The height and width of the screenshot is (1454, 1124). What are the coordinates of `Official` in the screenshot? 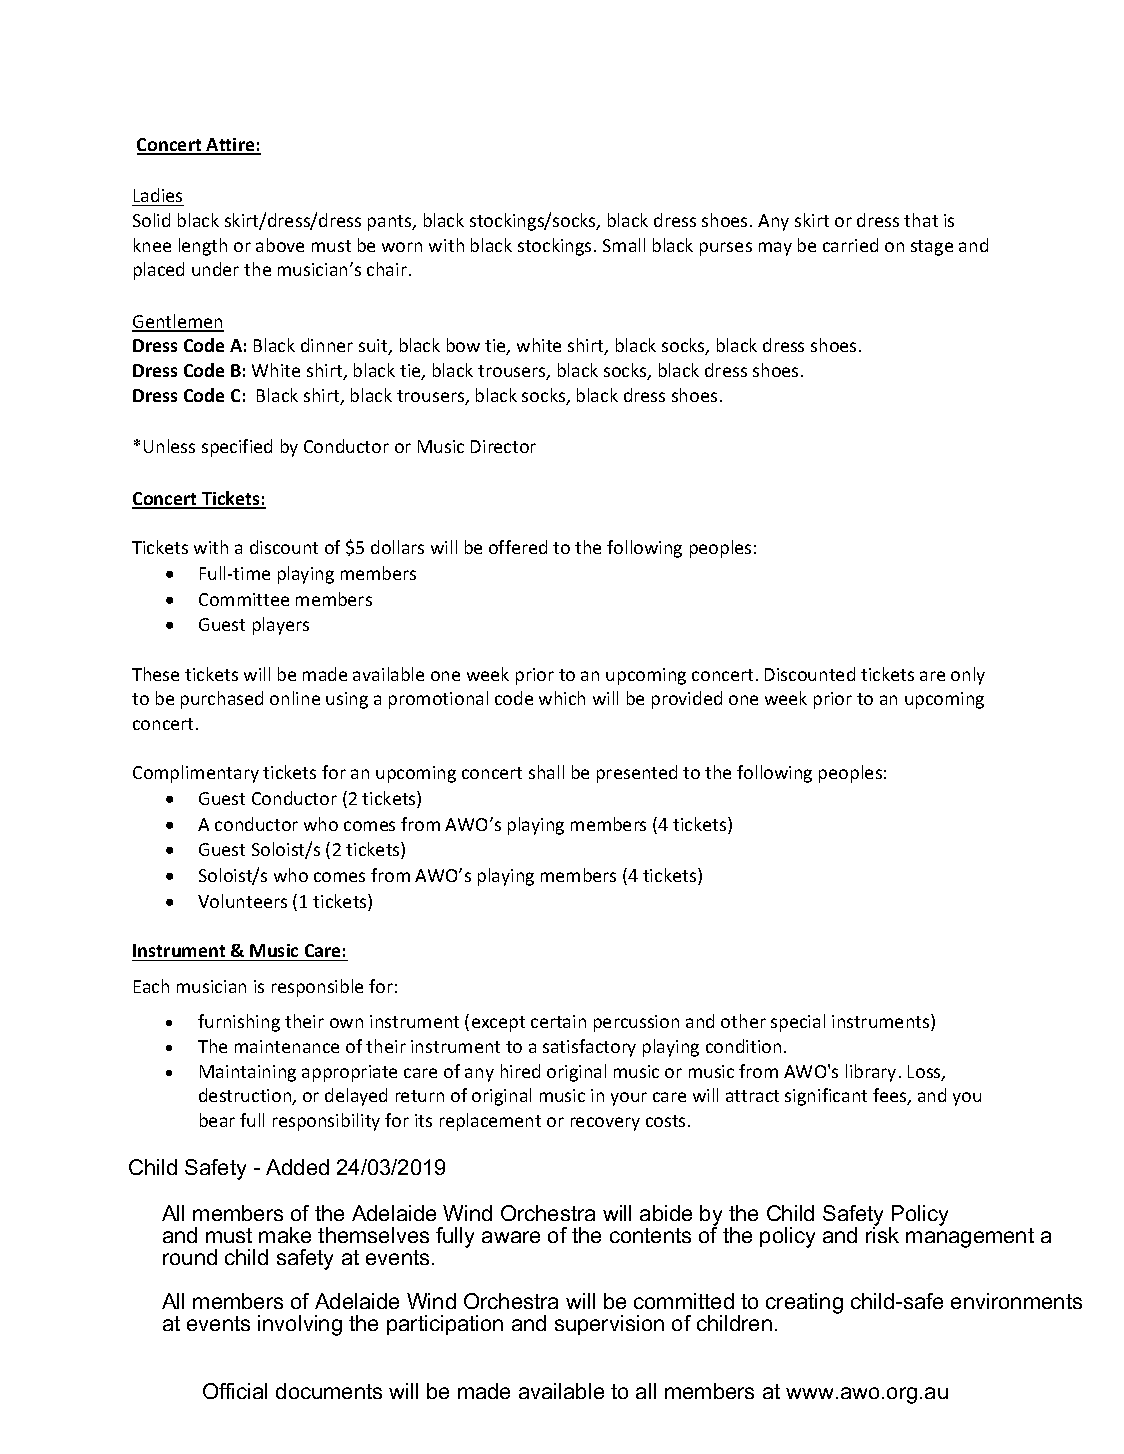 It's located at (235, 1391).
